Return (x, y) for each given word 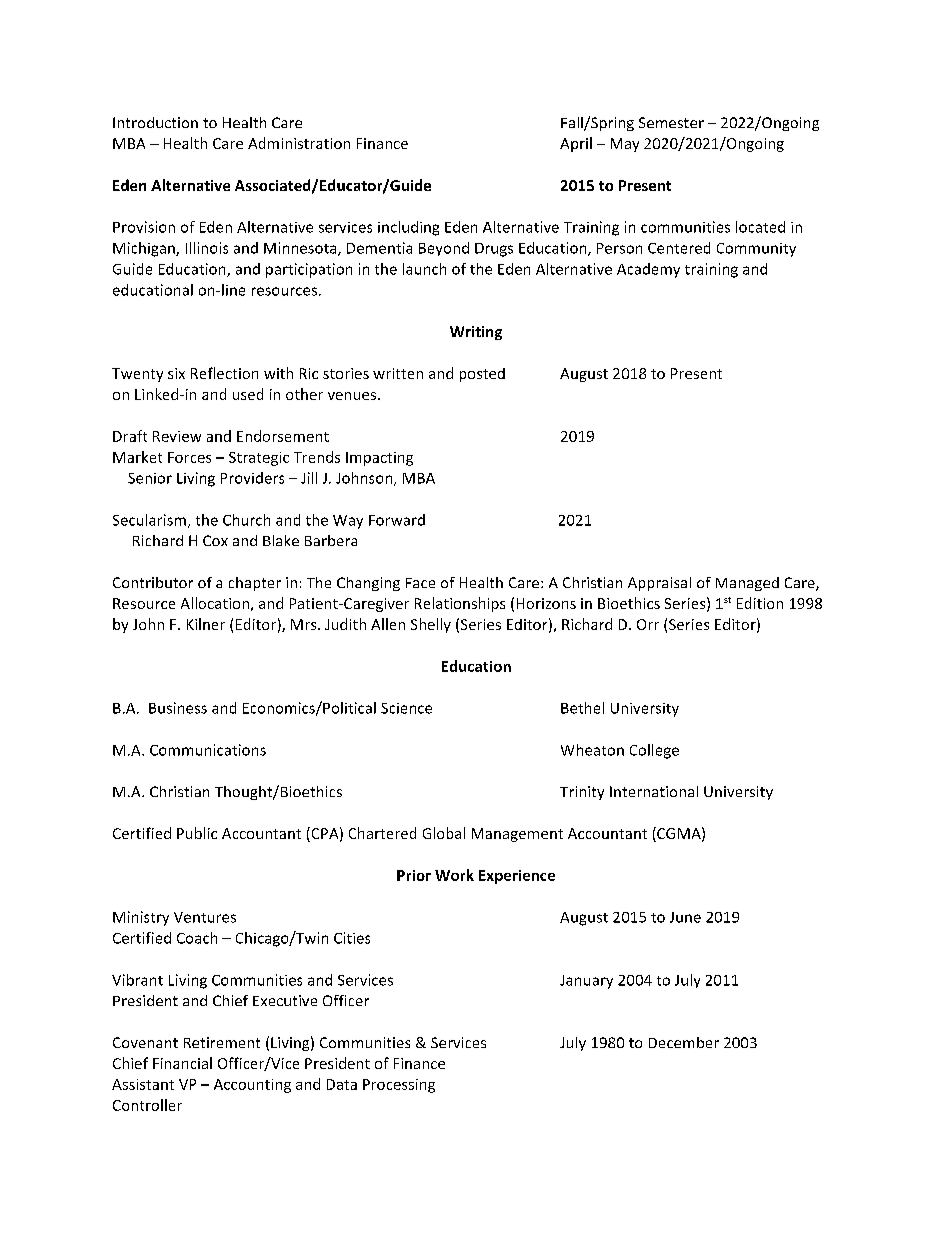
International (654, 791)
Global (444, 833)
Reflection (224, 373)
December (684, 1042)
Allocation (215, 603)
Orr (648, 624)
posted (482, 375)
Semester (671, 122)
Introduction (155, 122)
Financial (182, 1063)
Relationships (460, 604)
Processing (399, 1086)
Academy (648, 270)
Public (197, 833)
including (408, 228)
